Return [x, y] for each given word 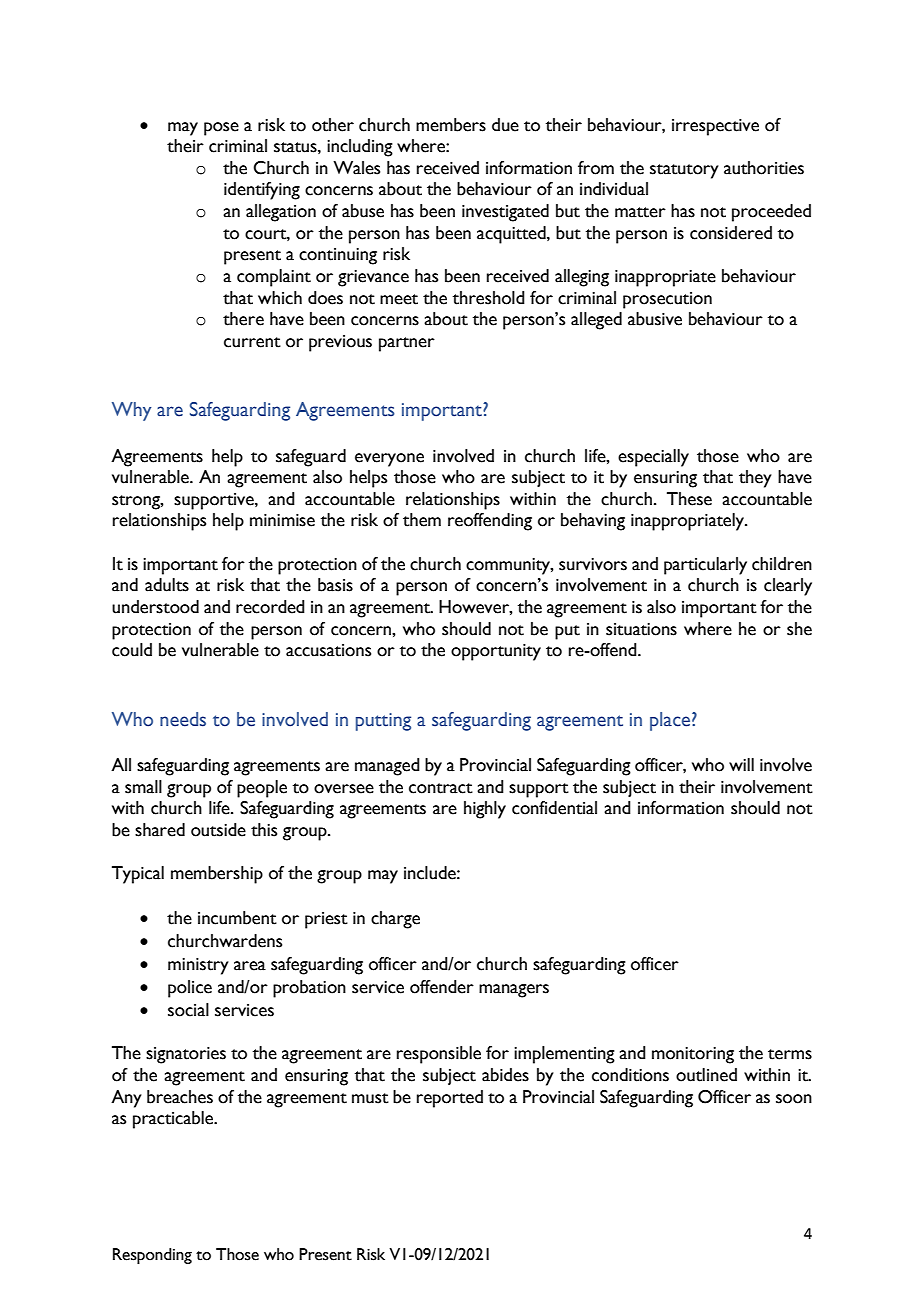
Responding [152, 1256]
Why [131, 411]
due [505, 125]
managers [514, 991]
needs [183, 719]
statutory [684, 171]
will [741, 764]
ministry [198, 966]
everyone [389, 460]
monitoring [693, 1055]
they [755, 479]
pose [221, 129]
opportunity [496, 652]
